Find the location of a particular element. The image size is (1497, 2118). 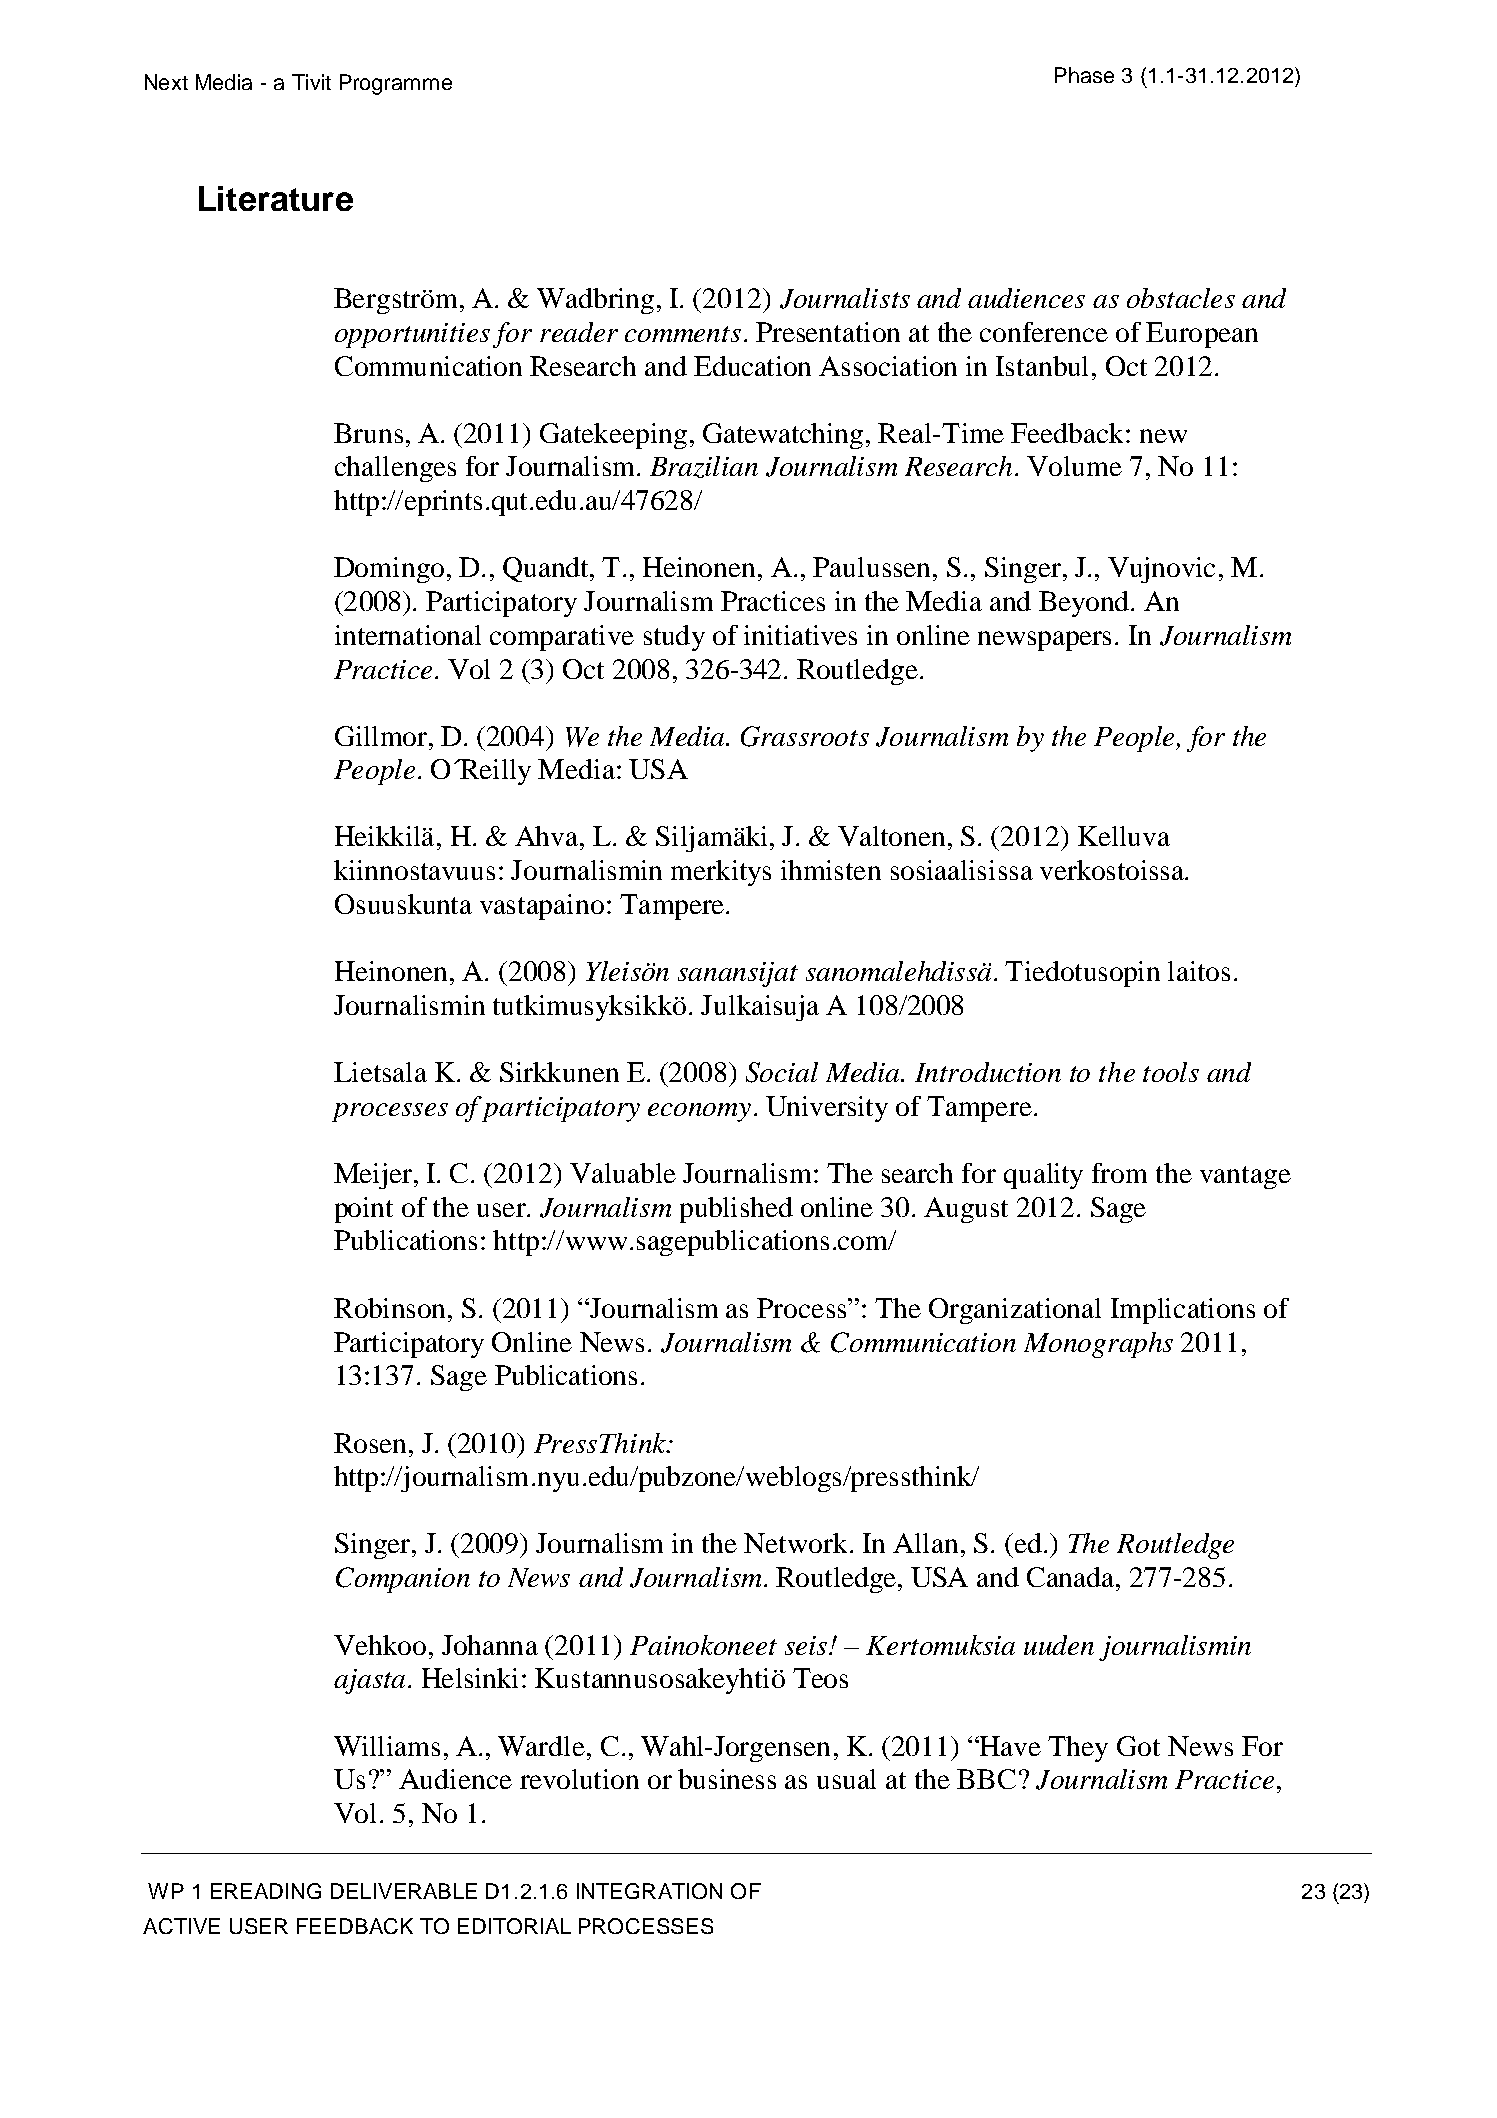

Literature is located at coordinates (276, 198).
